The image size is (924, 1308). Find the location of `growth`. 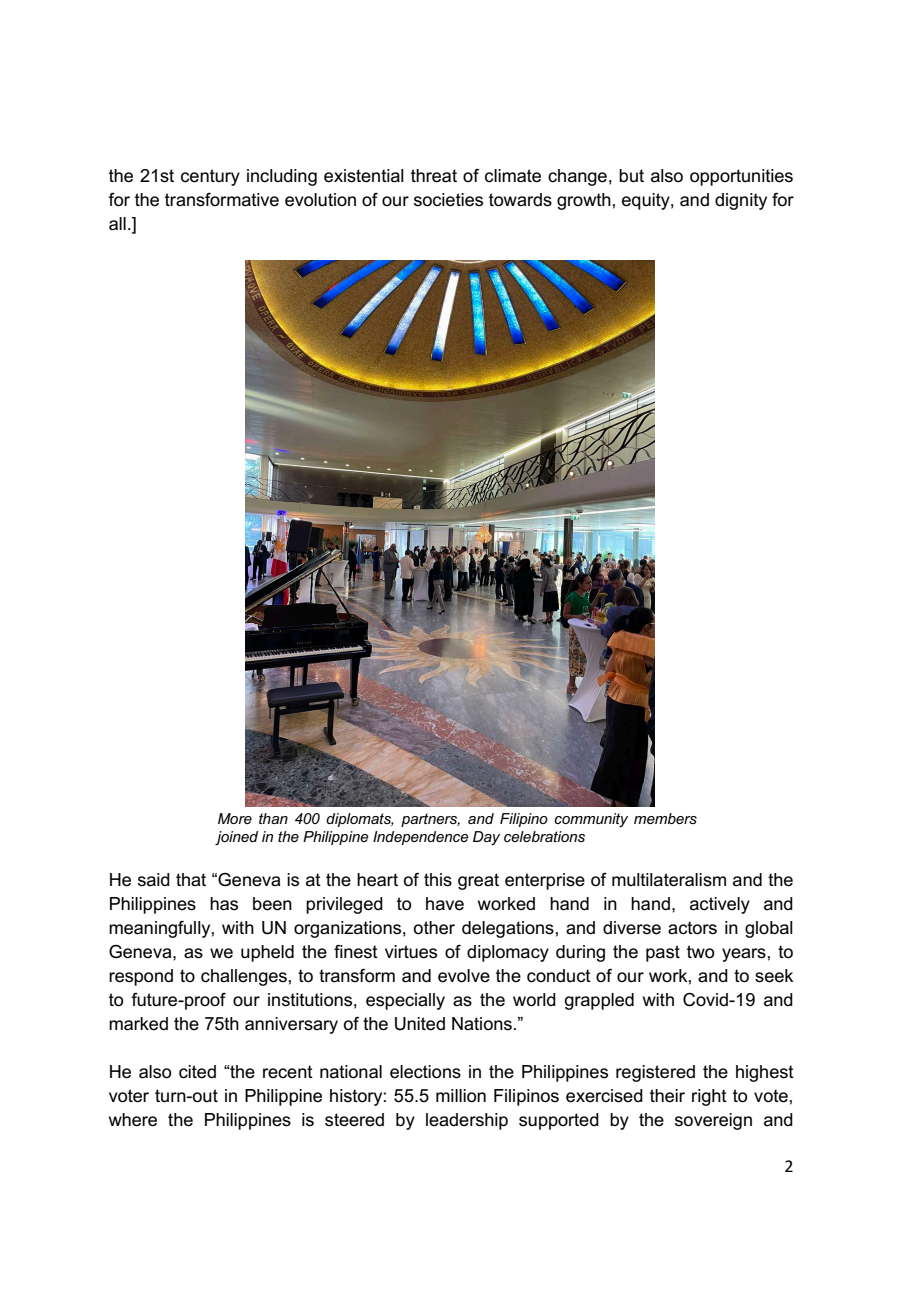

growth is located at coordinates (584, 201).
